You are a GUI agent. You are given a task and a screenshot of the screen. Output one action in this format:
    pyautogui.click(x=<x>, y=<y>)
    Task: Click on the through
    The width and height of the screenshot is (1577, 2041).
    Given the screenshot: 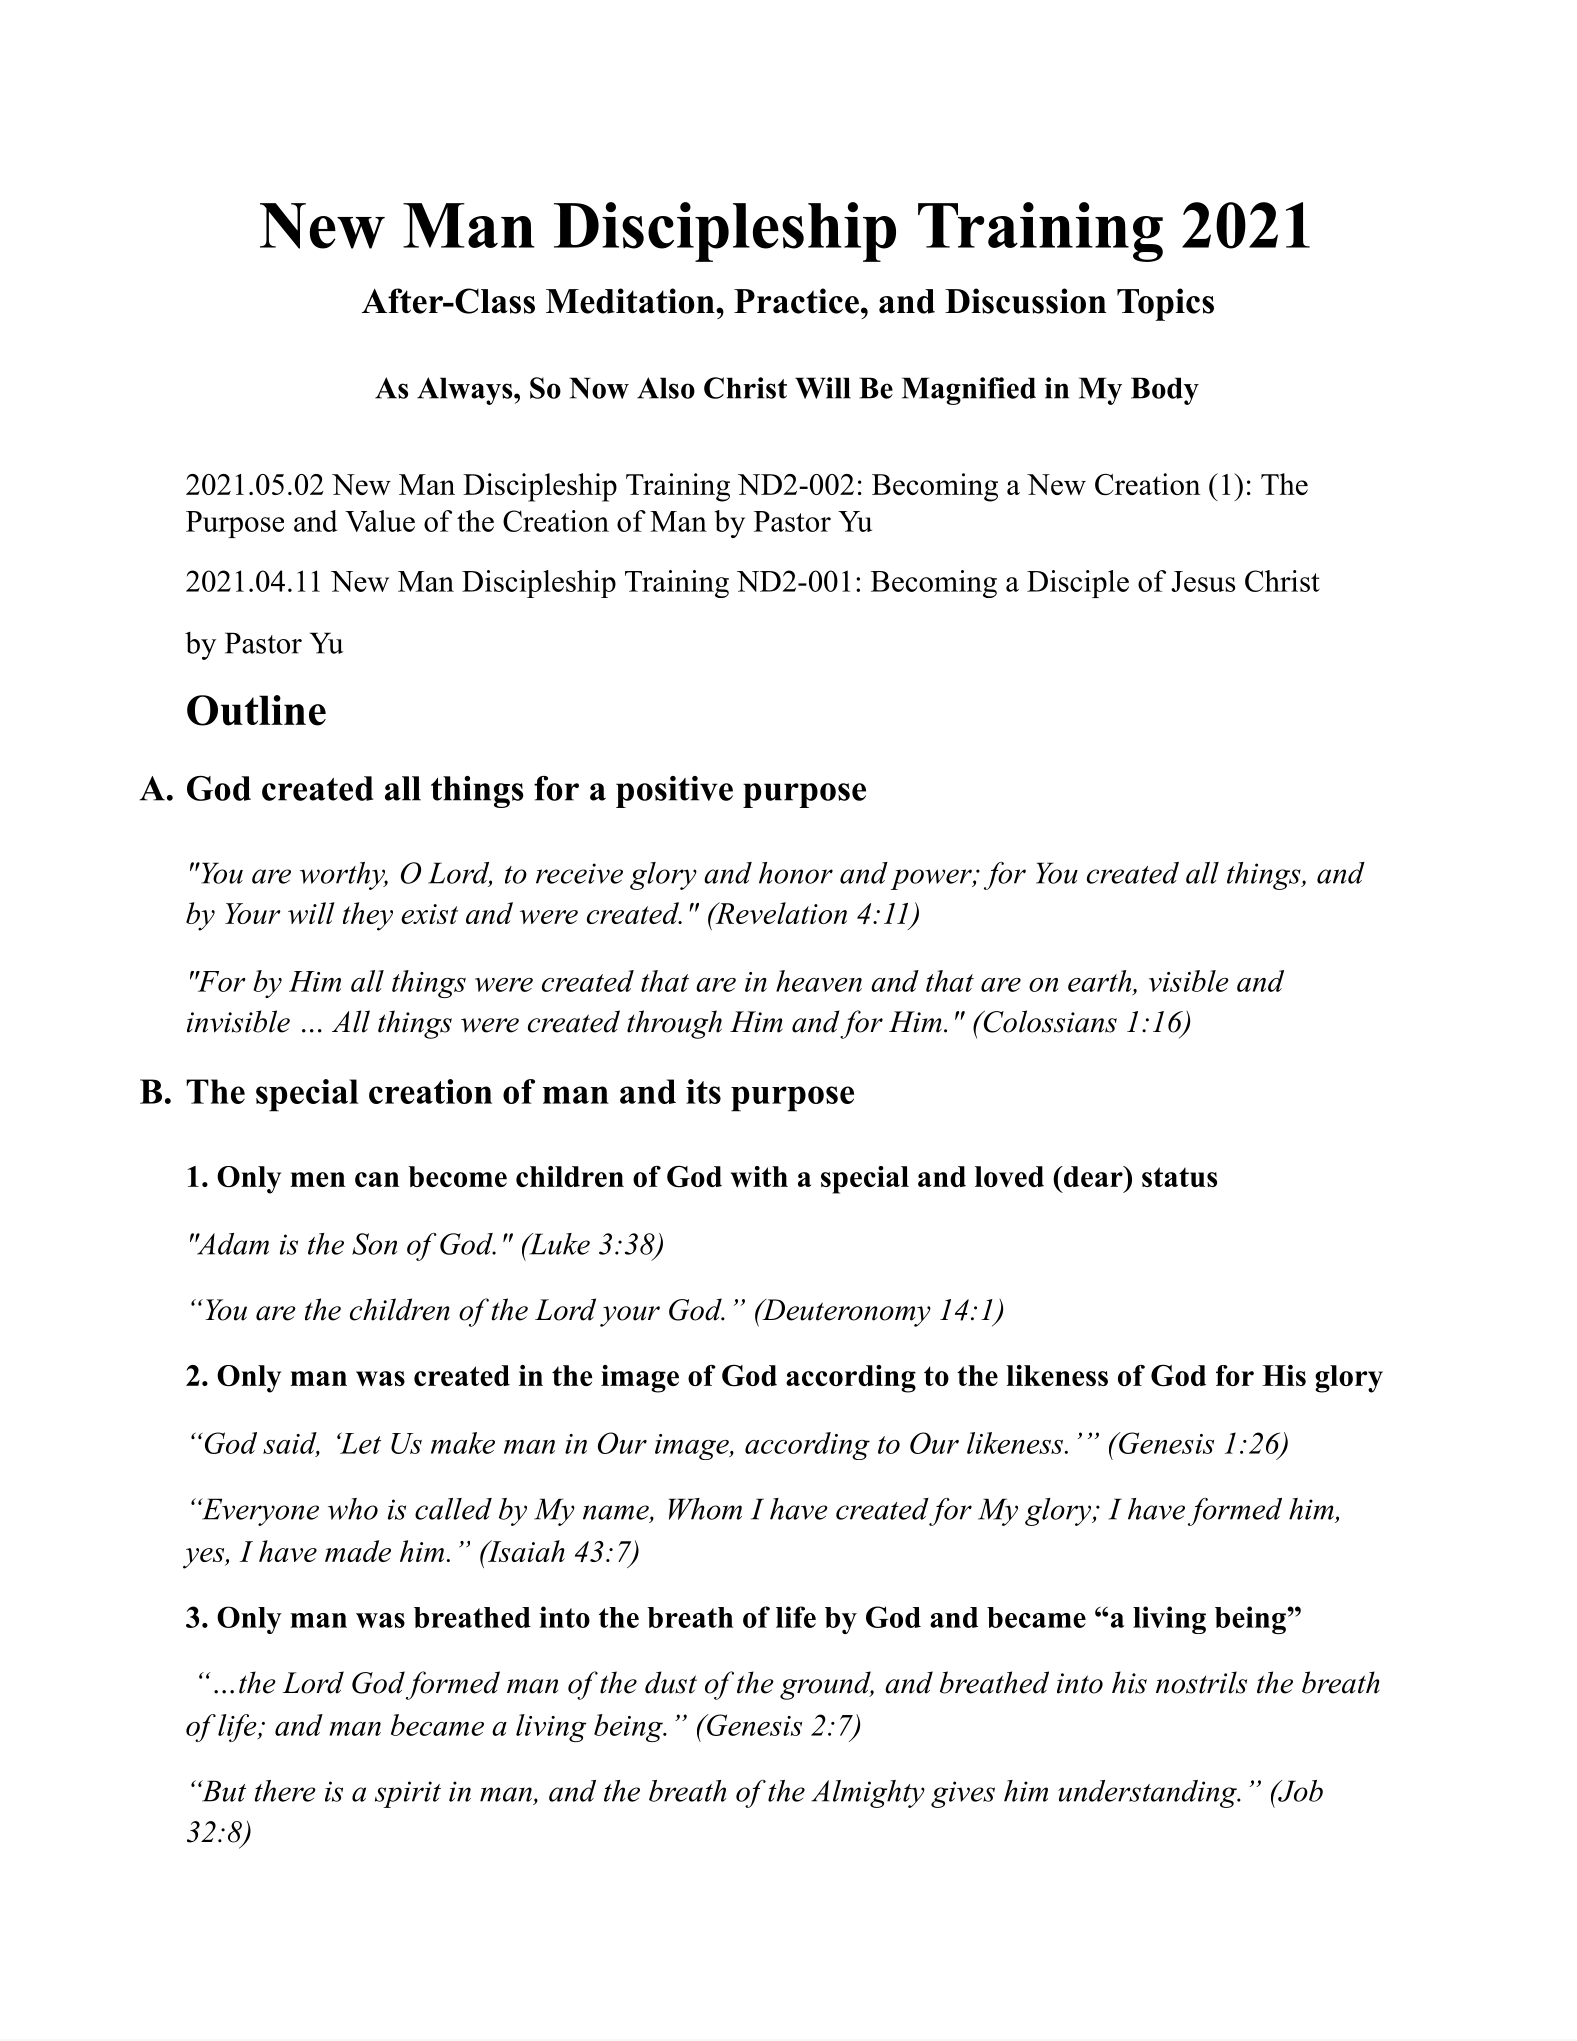 What is the action you would take?
    pyautogui.click(x=674, y=1024)
